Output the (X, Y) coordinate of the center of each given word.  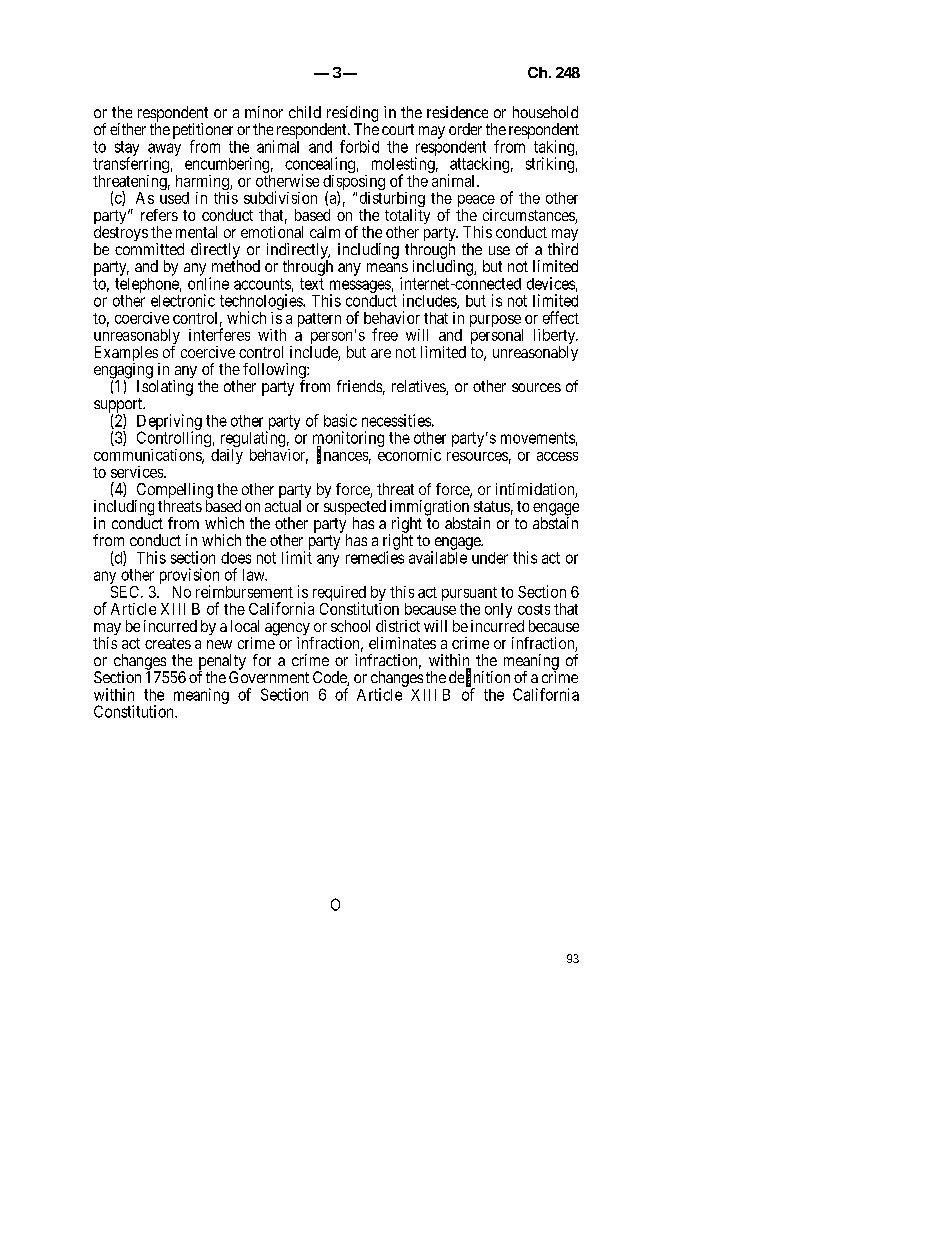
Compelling (174, 492)
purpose (496, 322)
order (465, 129)
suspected (355, 509)
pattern (319, 320)
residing (351, 115)
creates (168, 643)
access (557, 456)
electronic (183, 300)
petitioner (203, 132)
